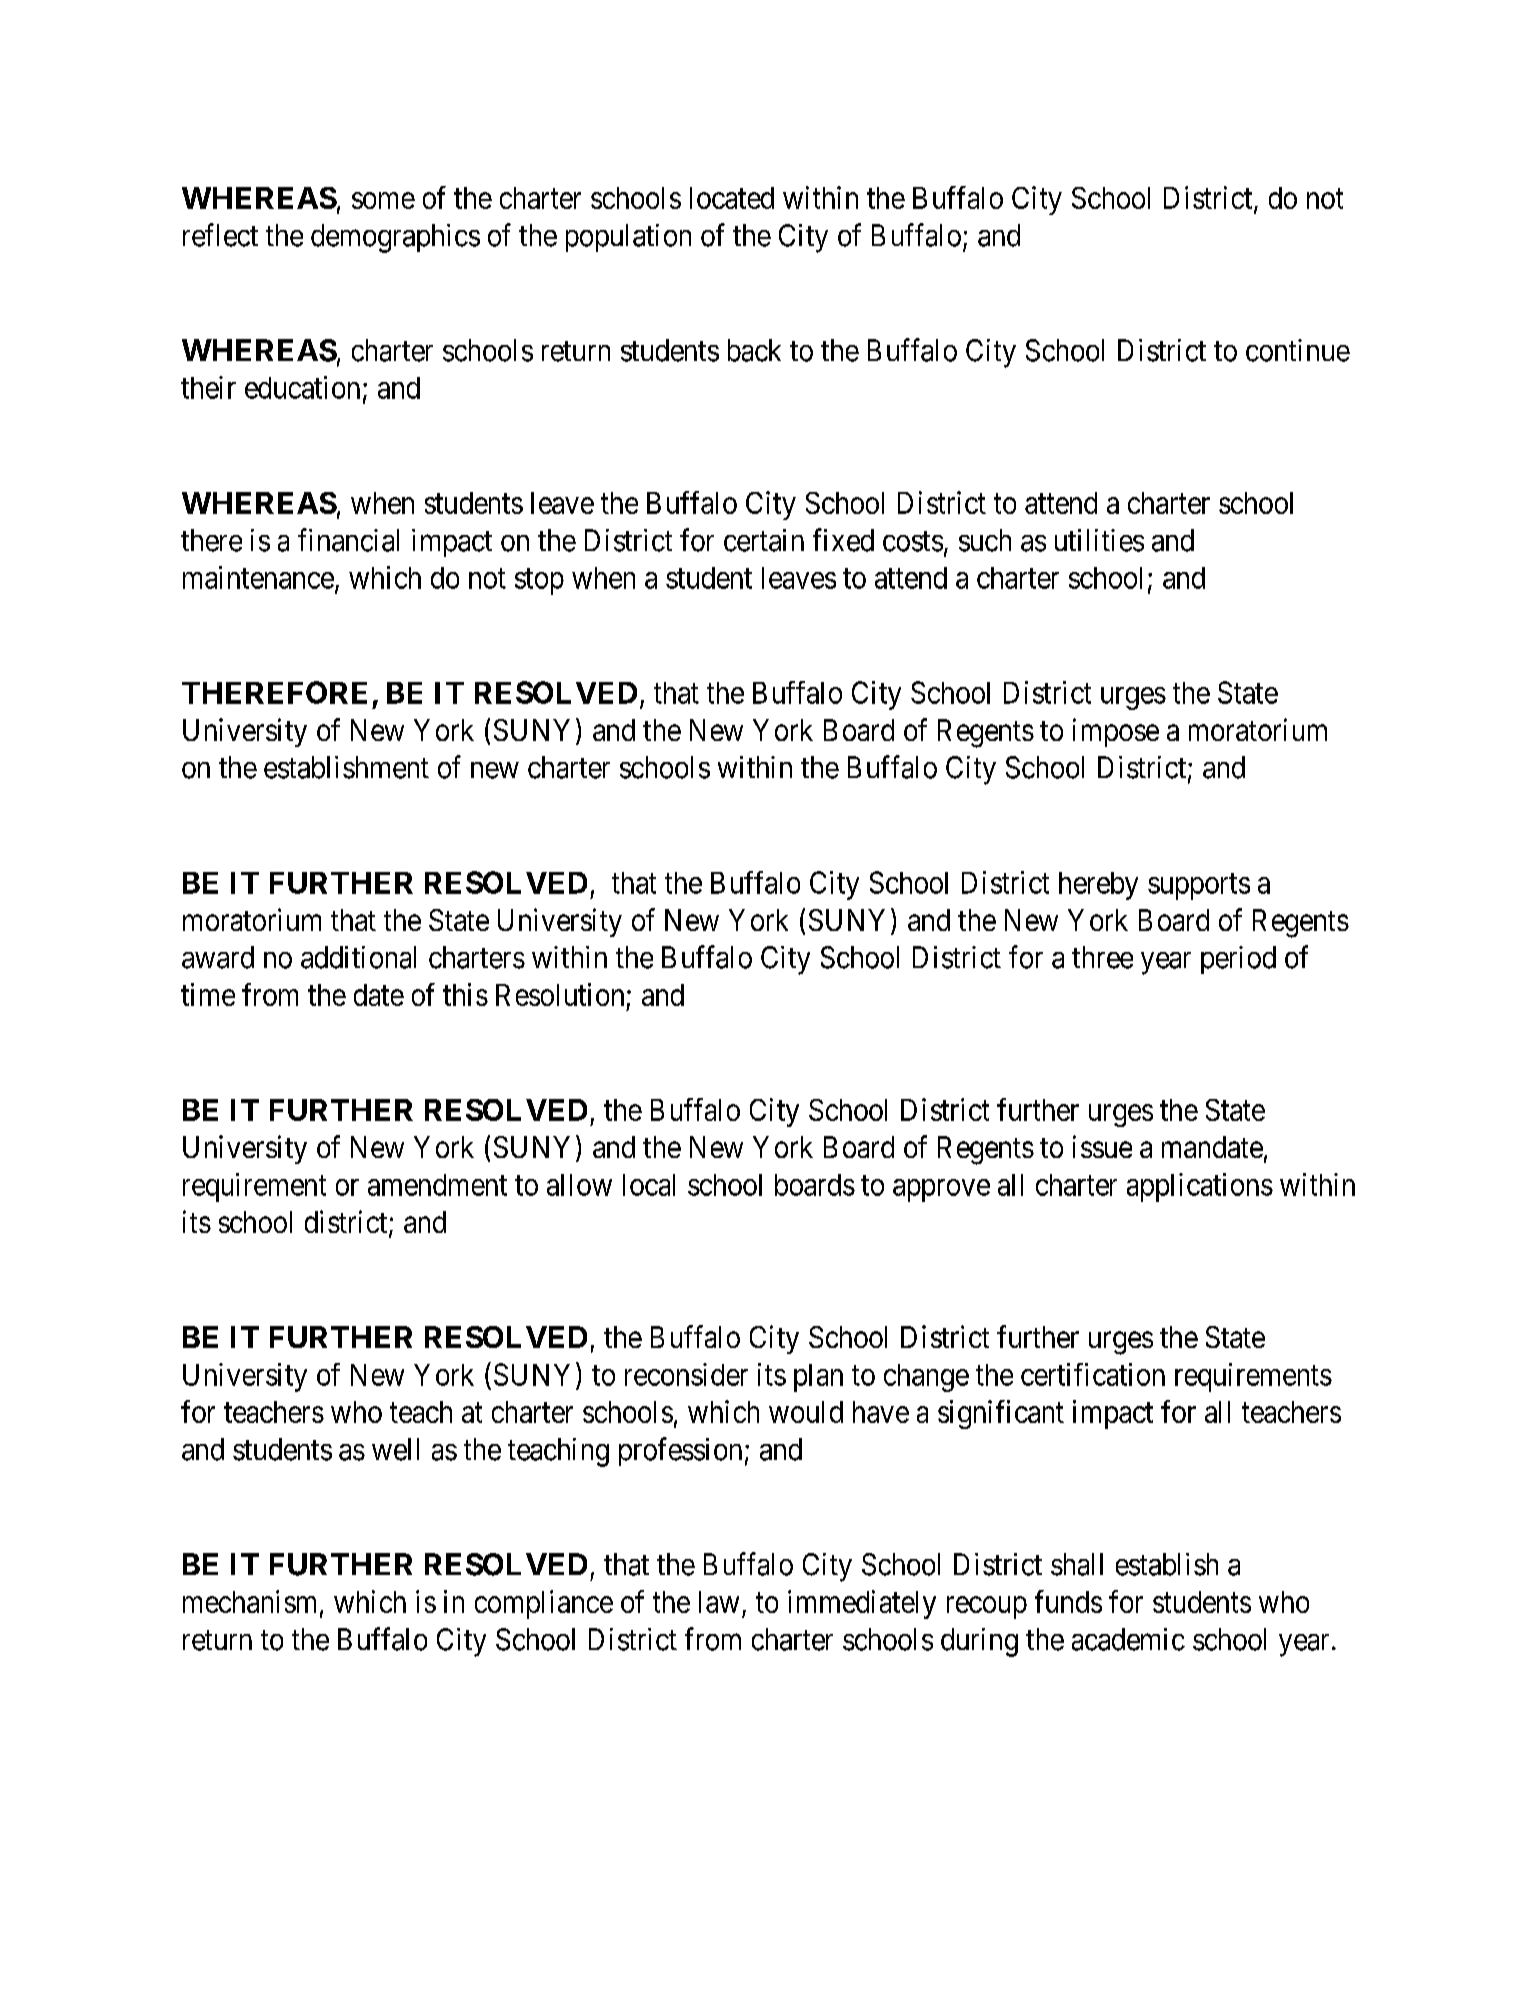  Describe the element at coordinates (719, 1602) in the screenshot. I see `law` at that location.
